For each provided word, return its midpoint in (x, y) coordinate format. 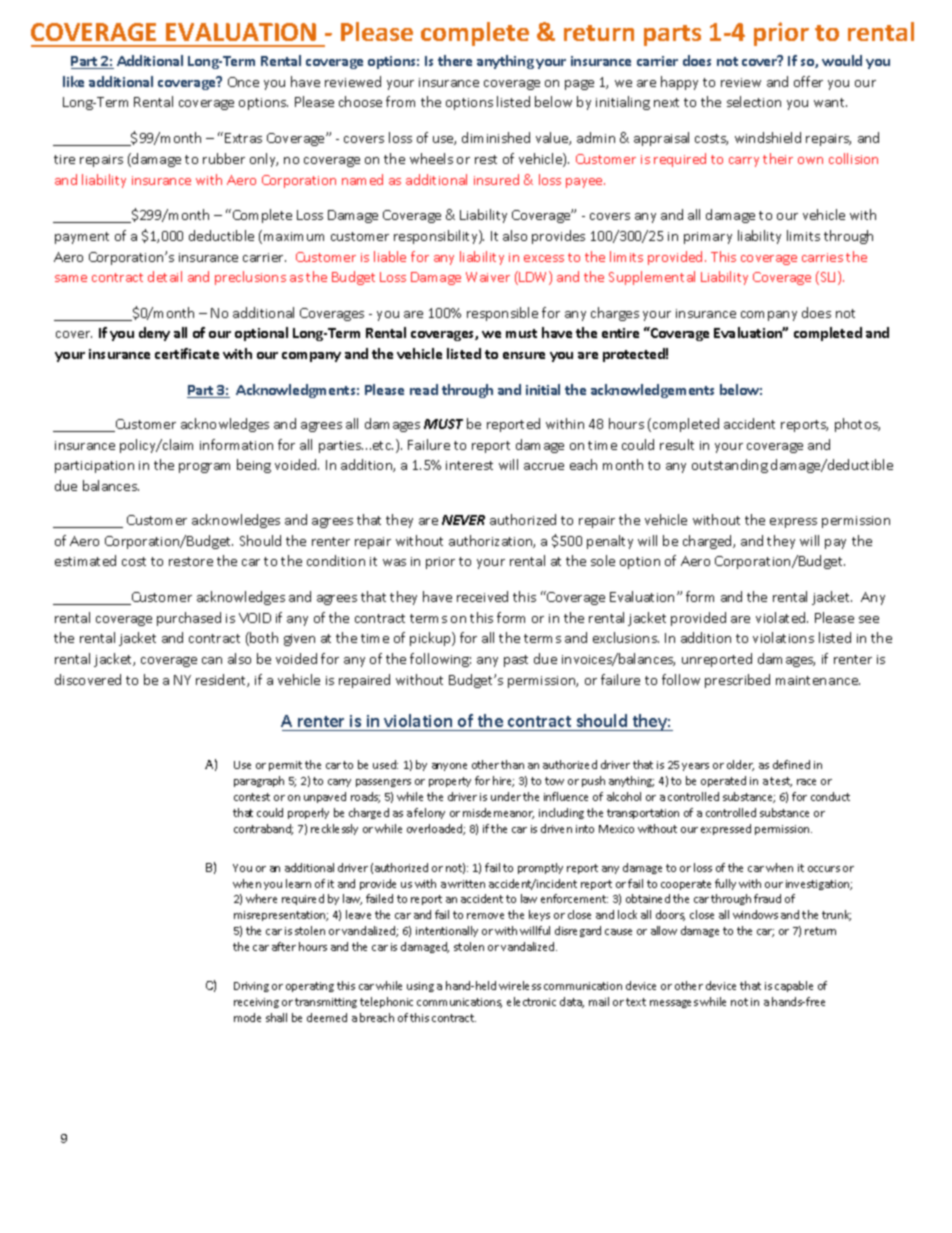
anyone (449, 767)
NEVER (463, 520)
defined (791, 764)
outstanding (730, 466)
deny (154, 334)
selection (754, 101)
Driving (251, 987)
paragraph (259, 781)
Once (243, 82)
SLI (828, 278)
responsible (502, 314)
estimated (85, 560)
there (455, 60)
